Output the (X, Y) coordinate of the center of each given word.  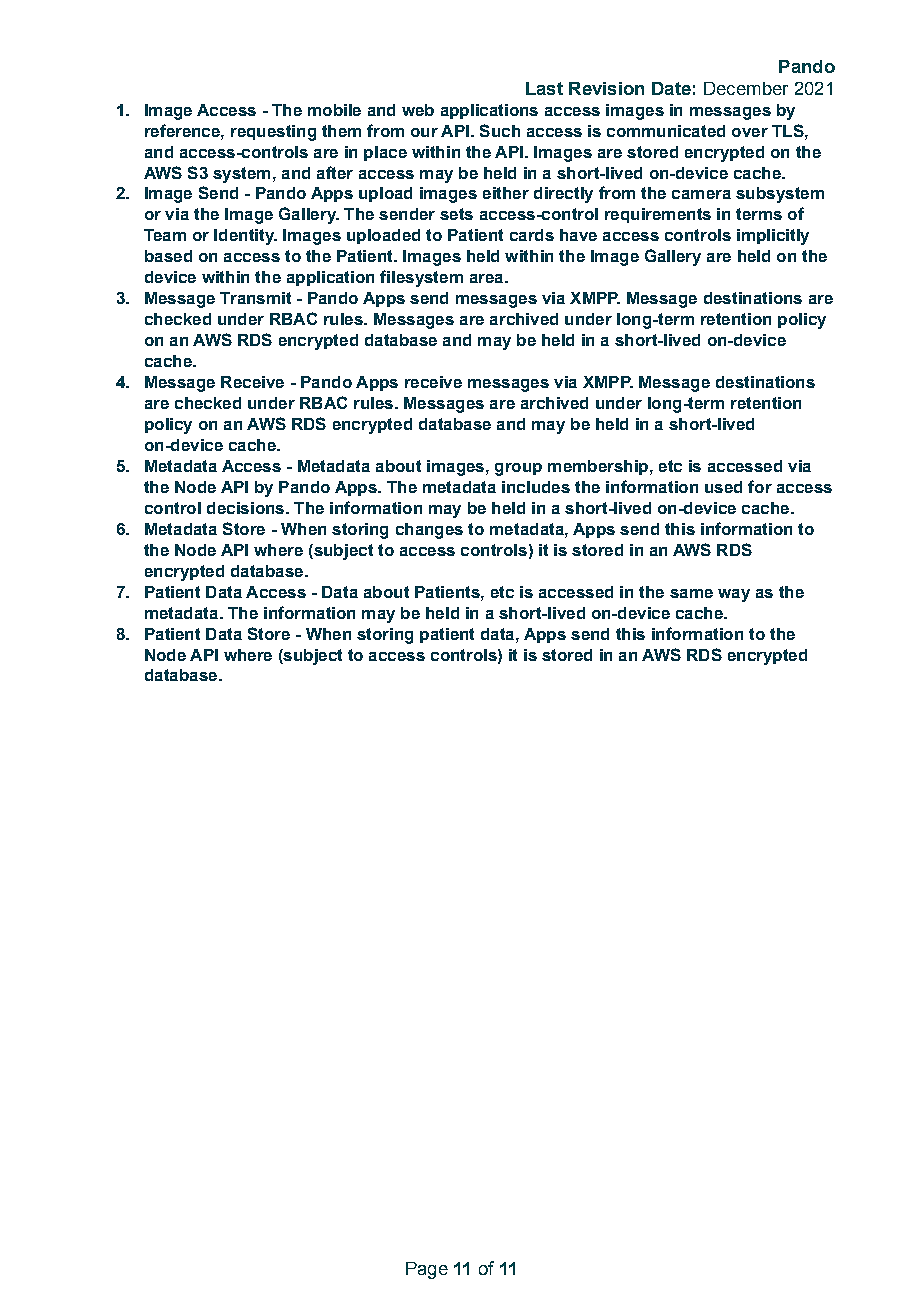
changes (429, 531)
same (691, 593)
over (750, 132)
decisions (245, 508)
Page (427, 1270)
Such (500, 130)
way (734, 595)
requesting (273, 133)
